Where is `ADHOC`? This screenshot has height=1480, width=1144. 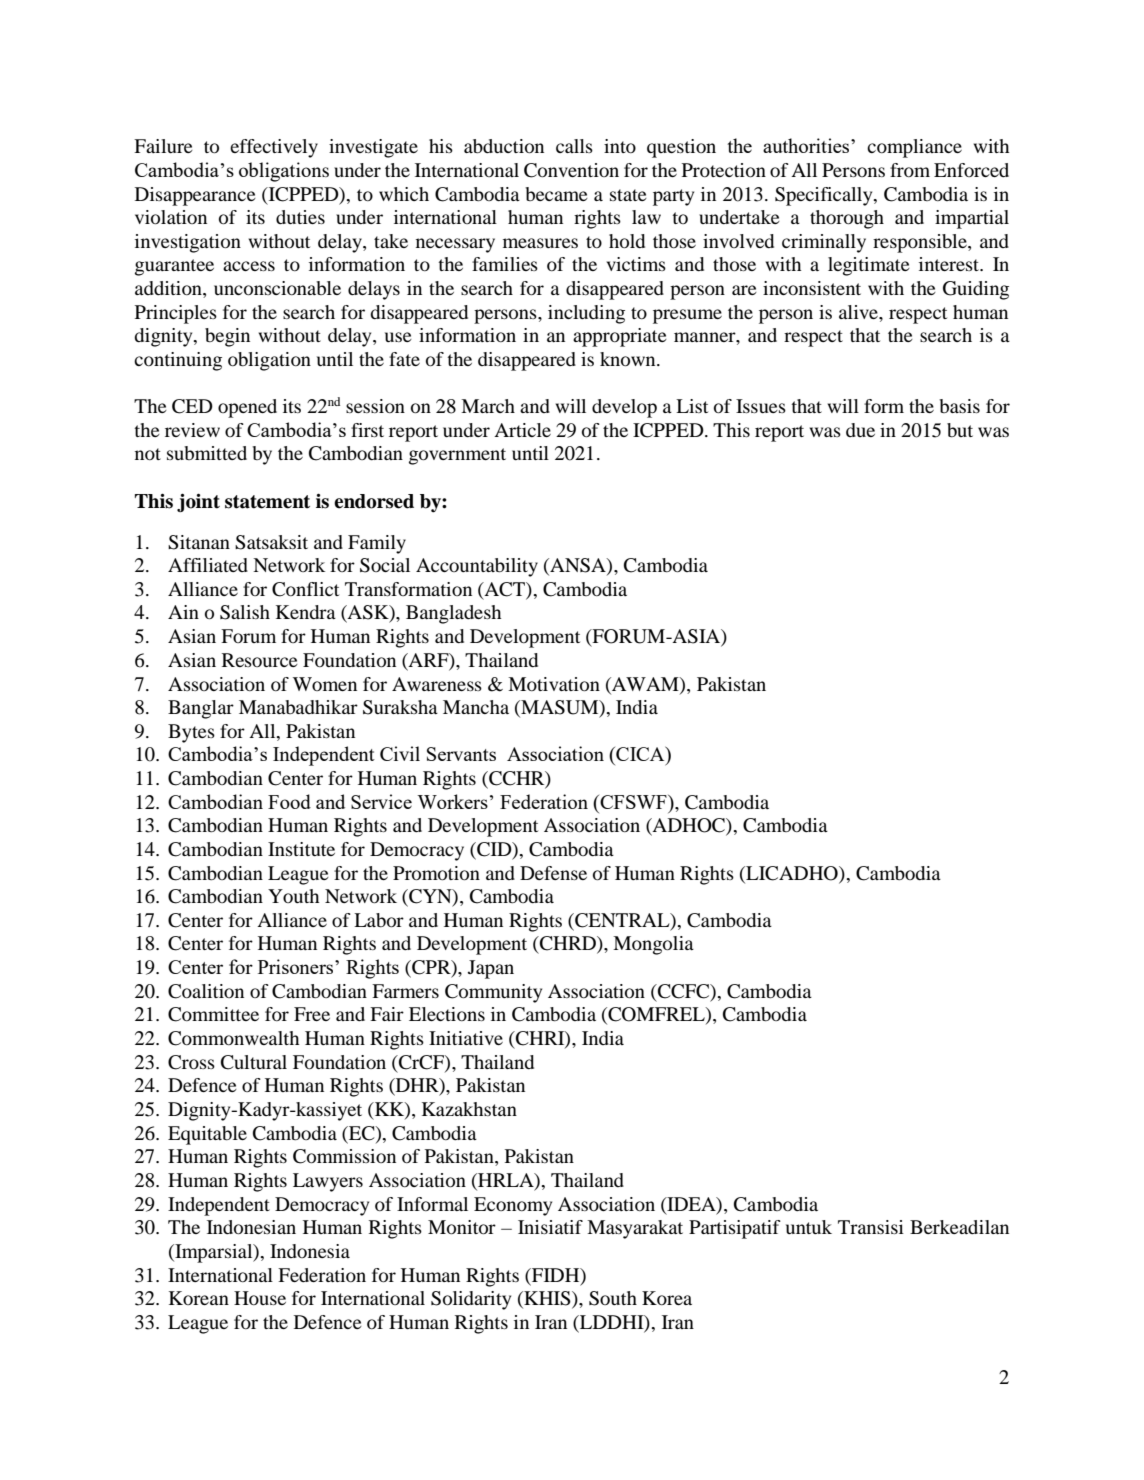 ADHOC is located at coordinates (689, 826).
